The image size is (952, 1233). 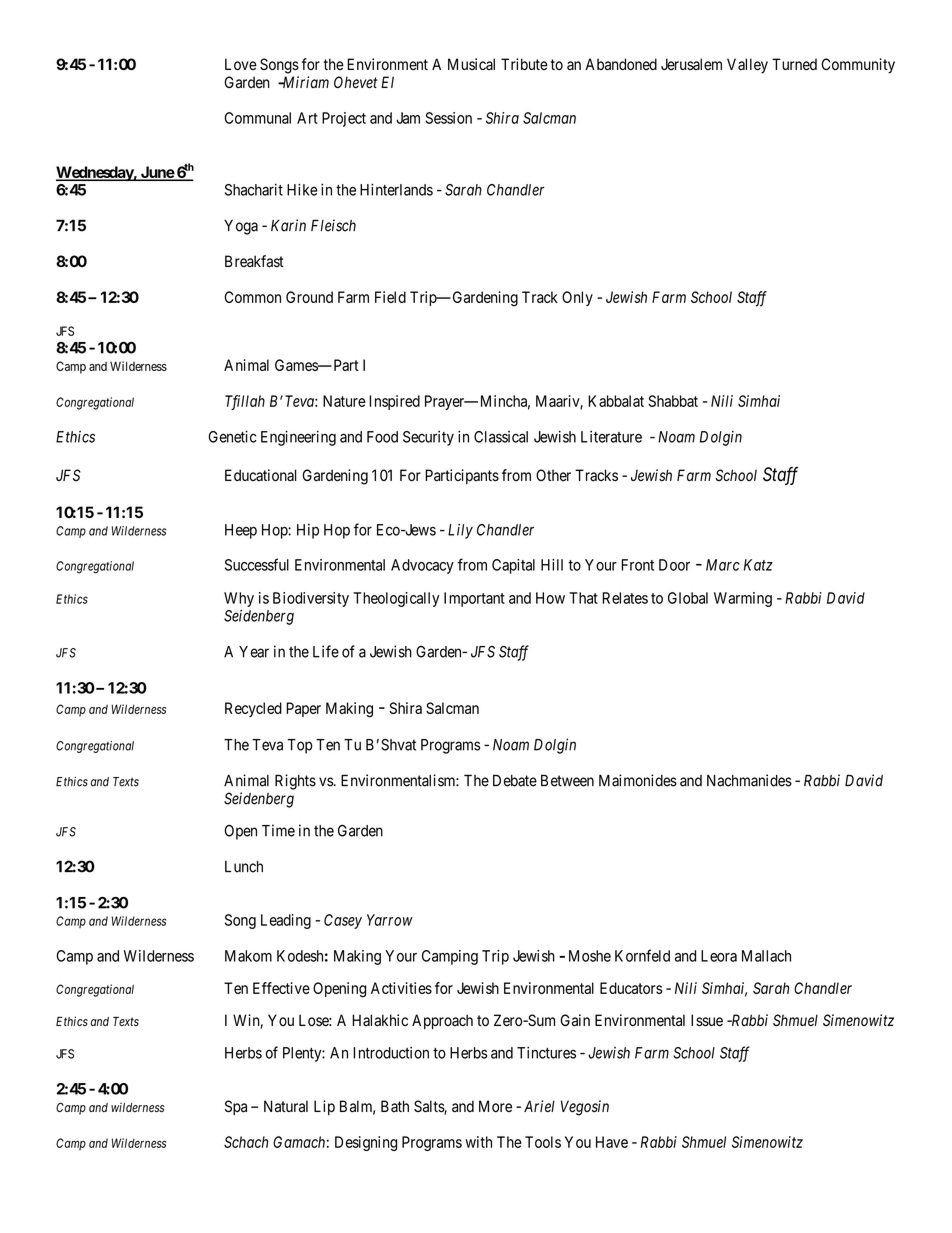 What do you see at coordinates (567, 780) in the screenshot?
I see `Between` at bounding box center [567, 780].
